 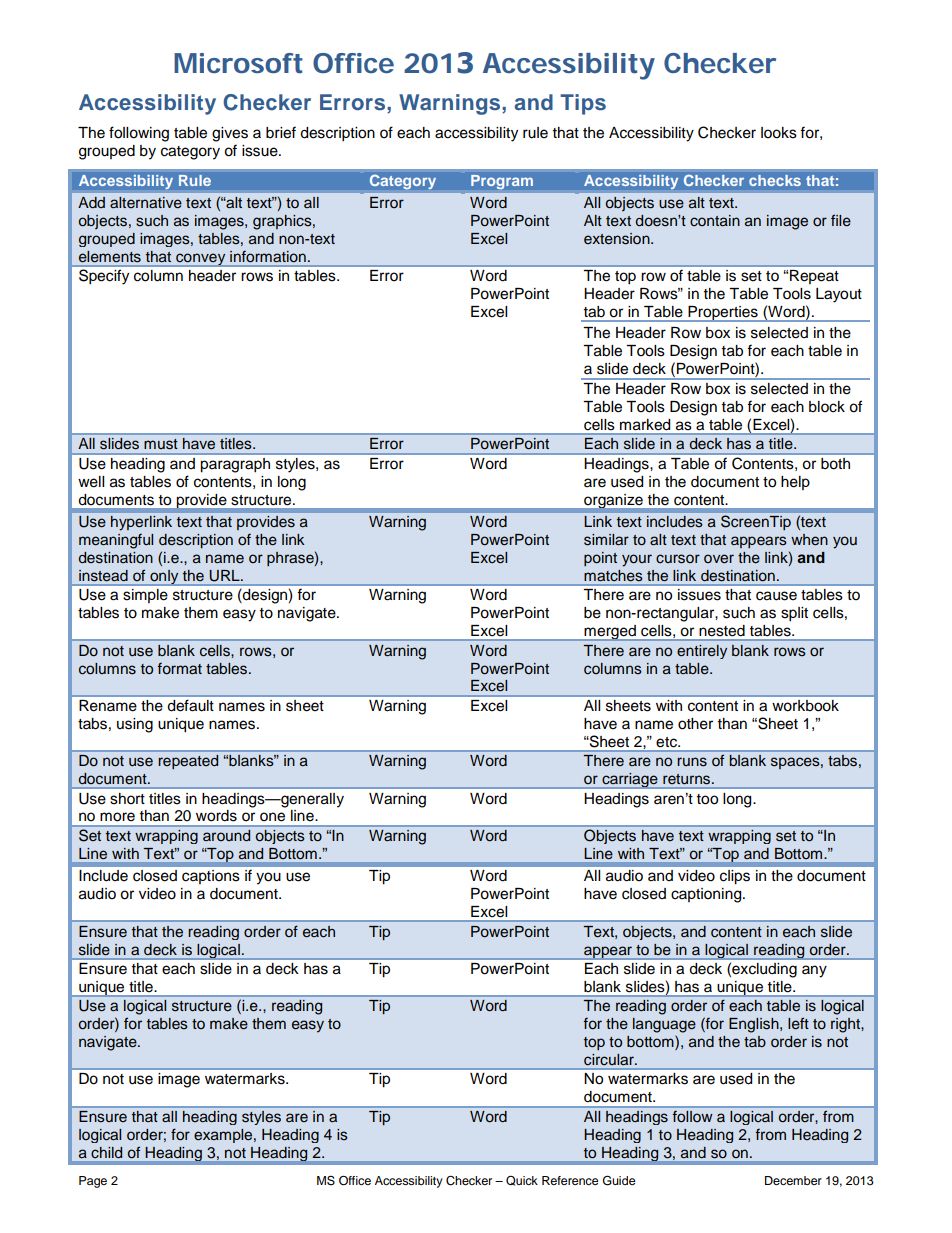 What do you see at coordinates (93, 1182) in the image?
I see `Page` at bounding box center [93, 1182].
